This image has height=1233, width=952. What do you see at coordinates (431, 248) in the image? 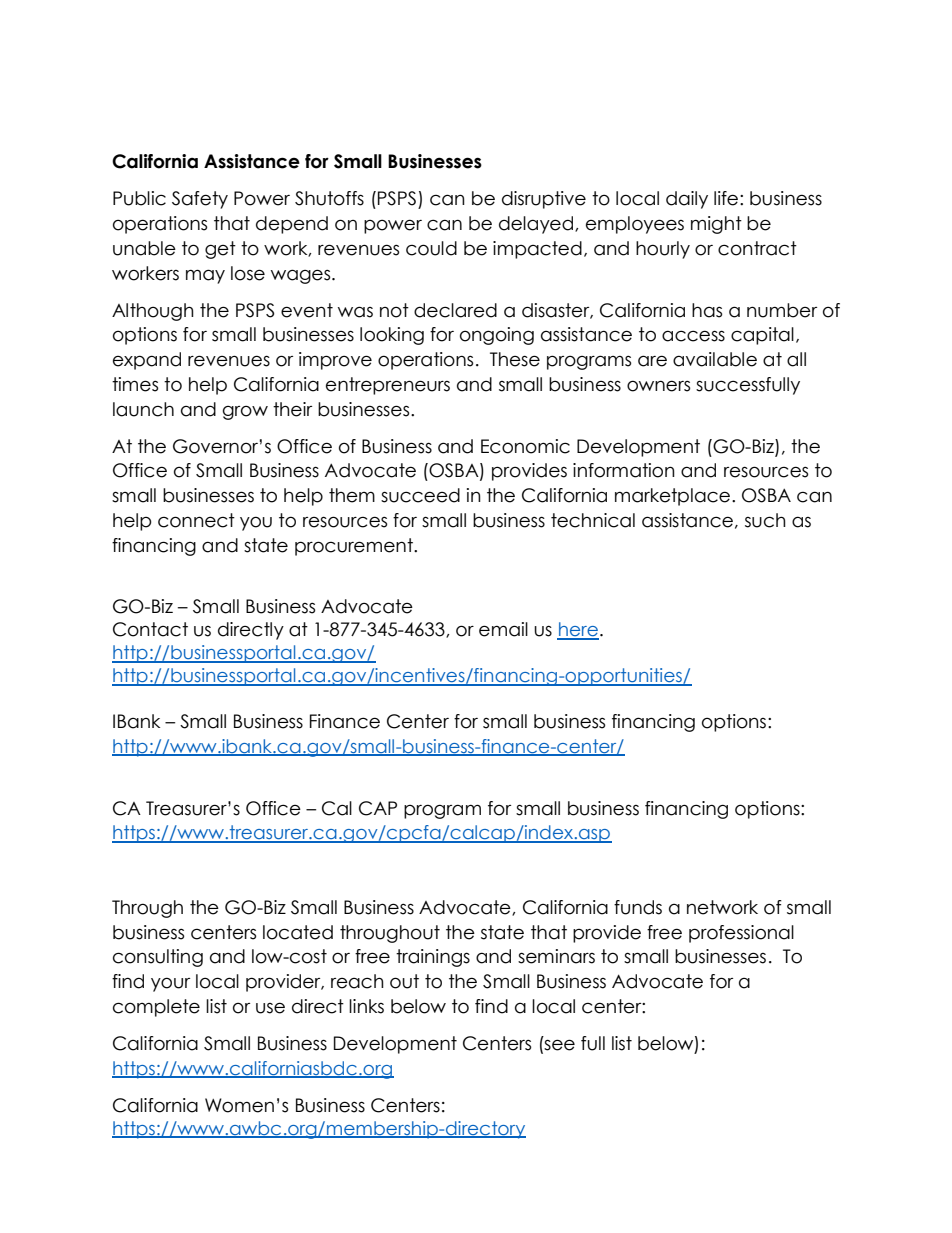
I see `could` at bounding box center [431, 248].
